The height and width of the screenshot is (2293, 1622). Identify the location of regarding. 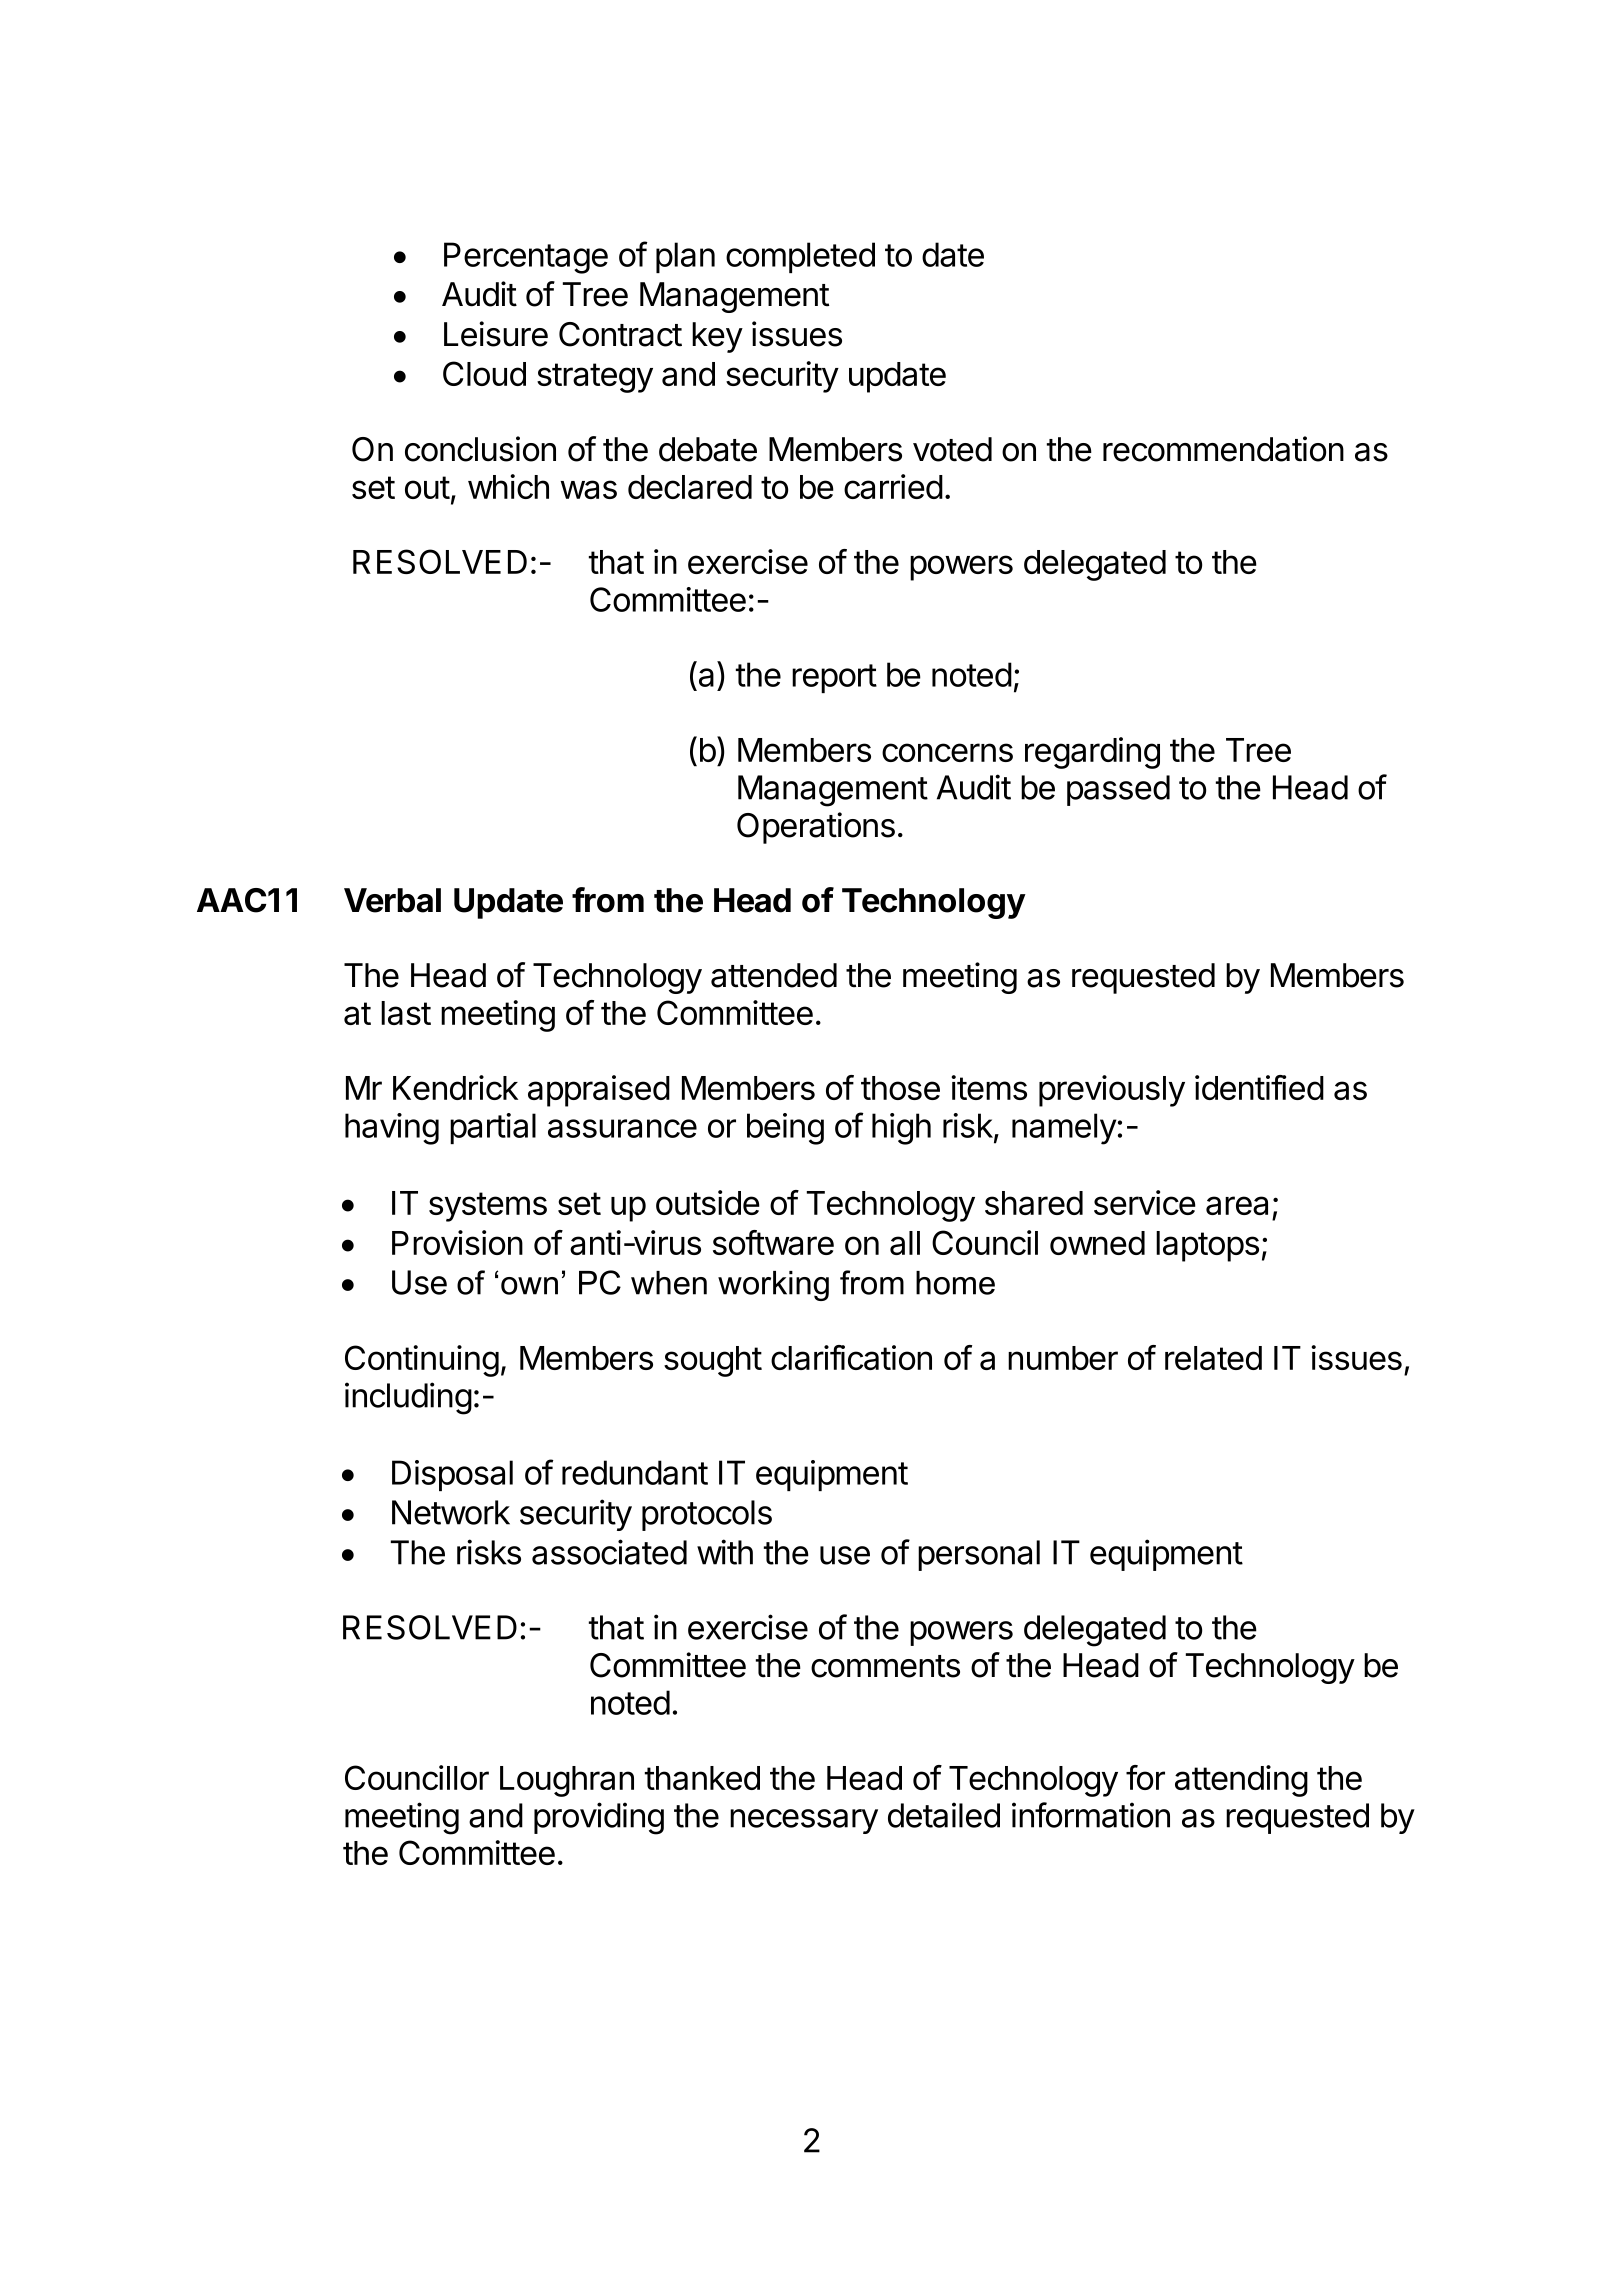
(1092, 753).
